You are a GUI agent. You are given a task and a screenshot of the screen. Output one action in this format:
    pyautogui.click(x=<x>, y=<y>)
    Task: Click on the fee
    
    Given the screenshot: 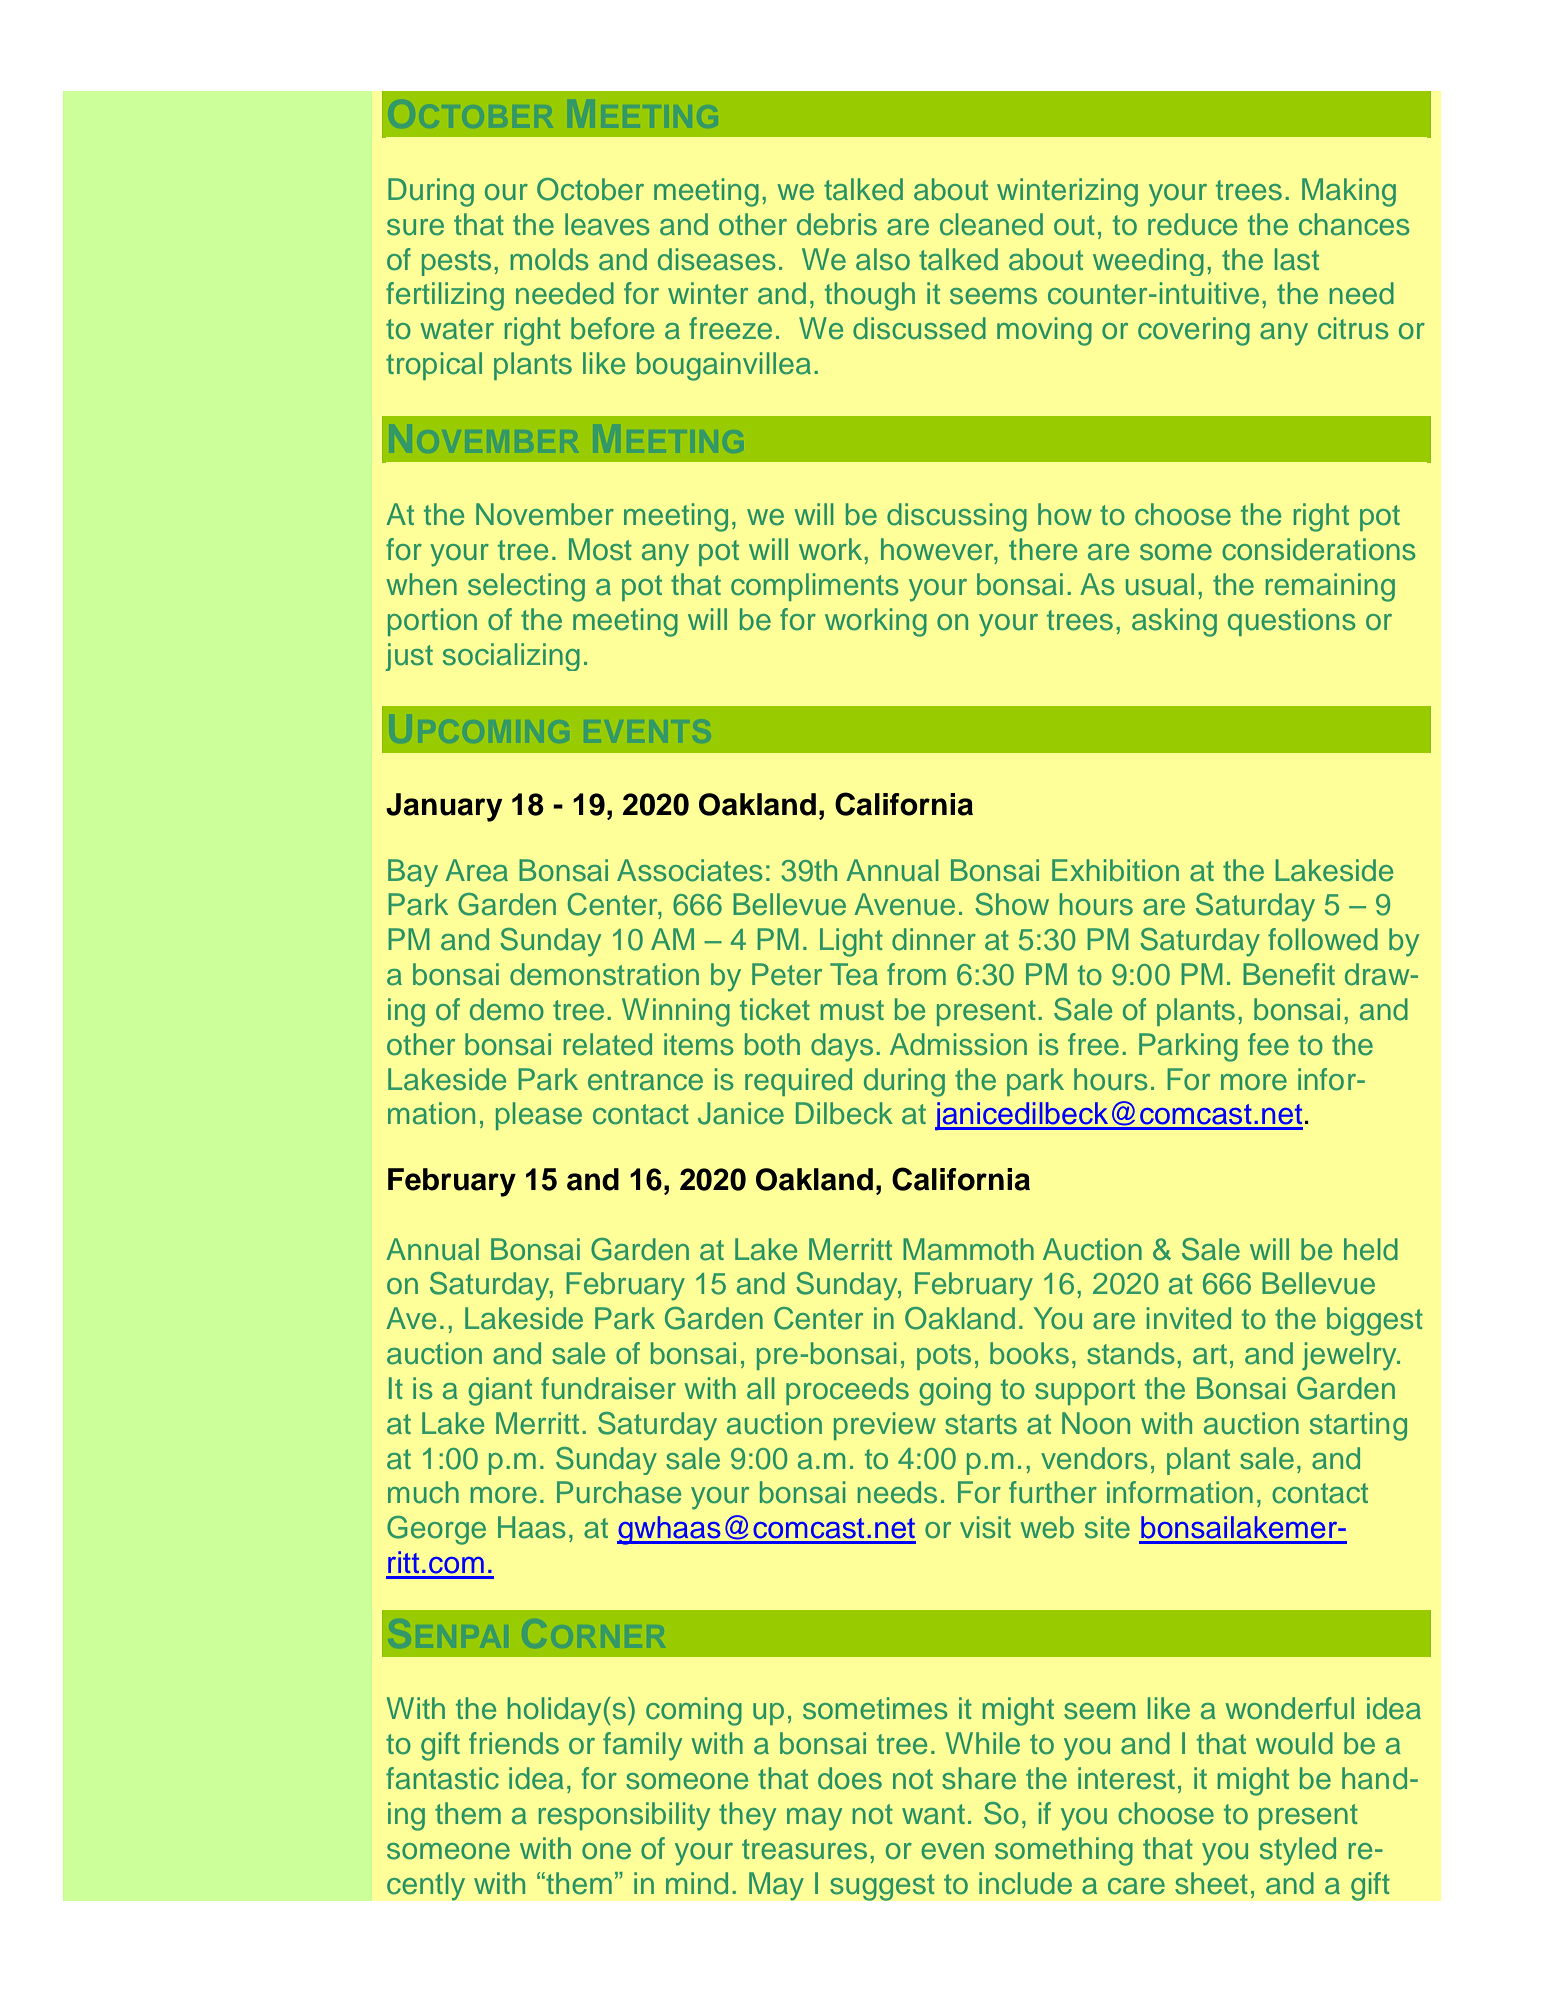 What is the action you would take?
    pyautogui.click(x=1268, y=1044)
